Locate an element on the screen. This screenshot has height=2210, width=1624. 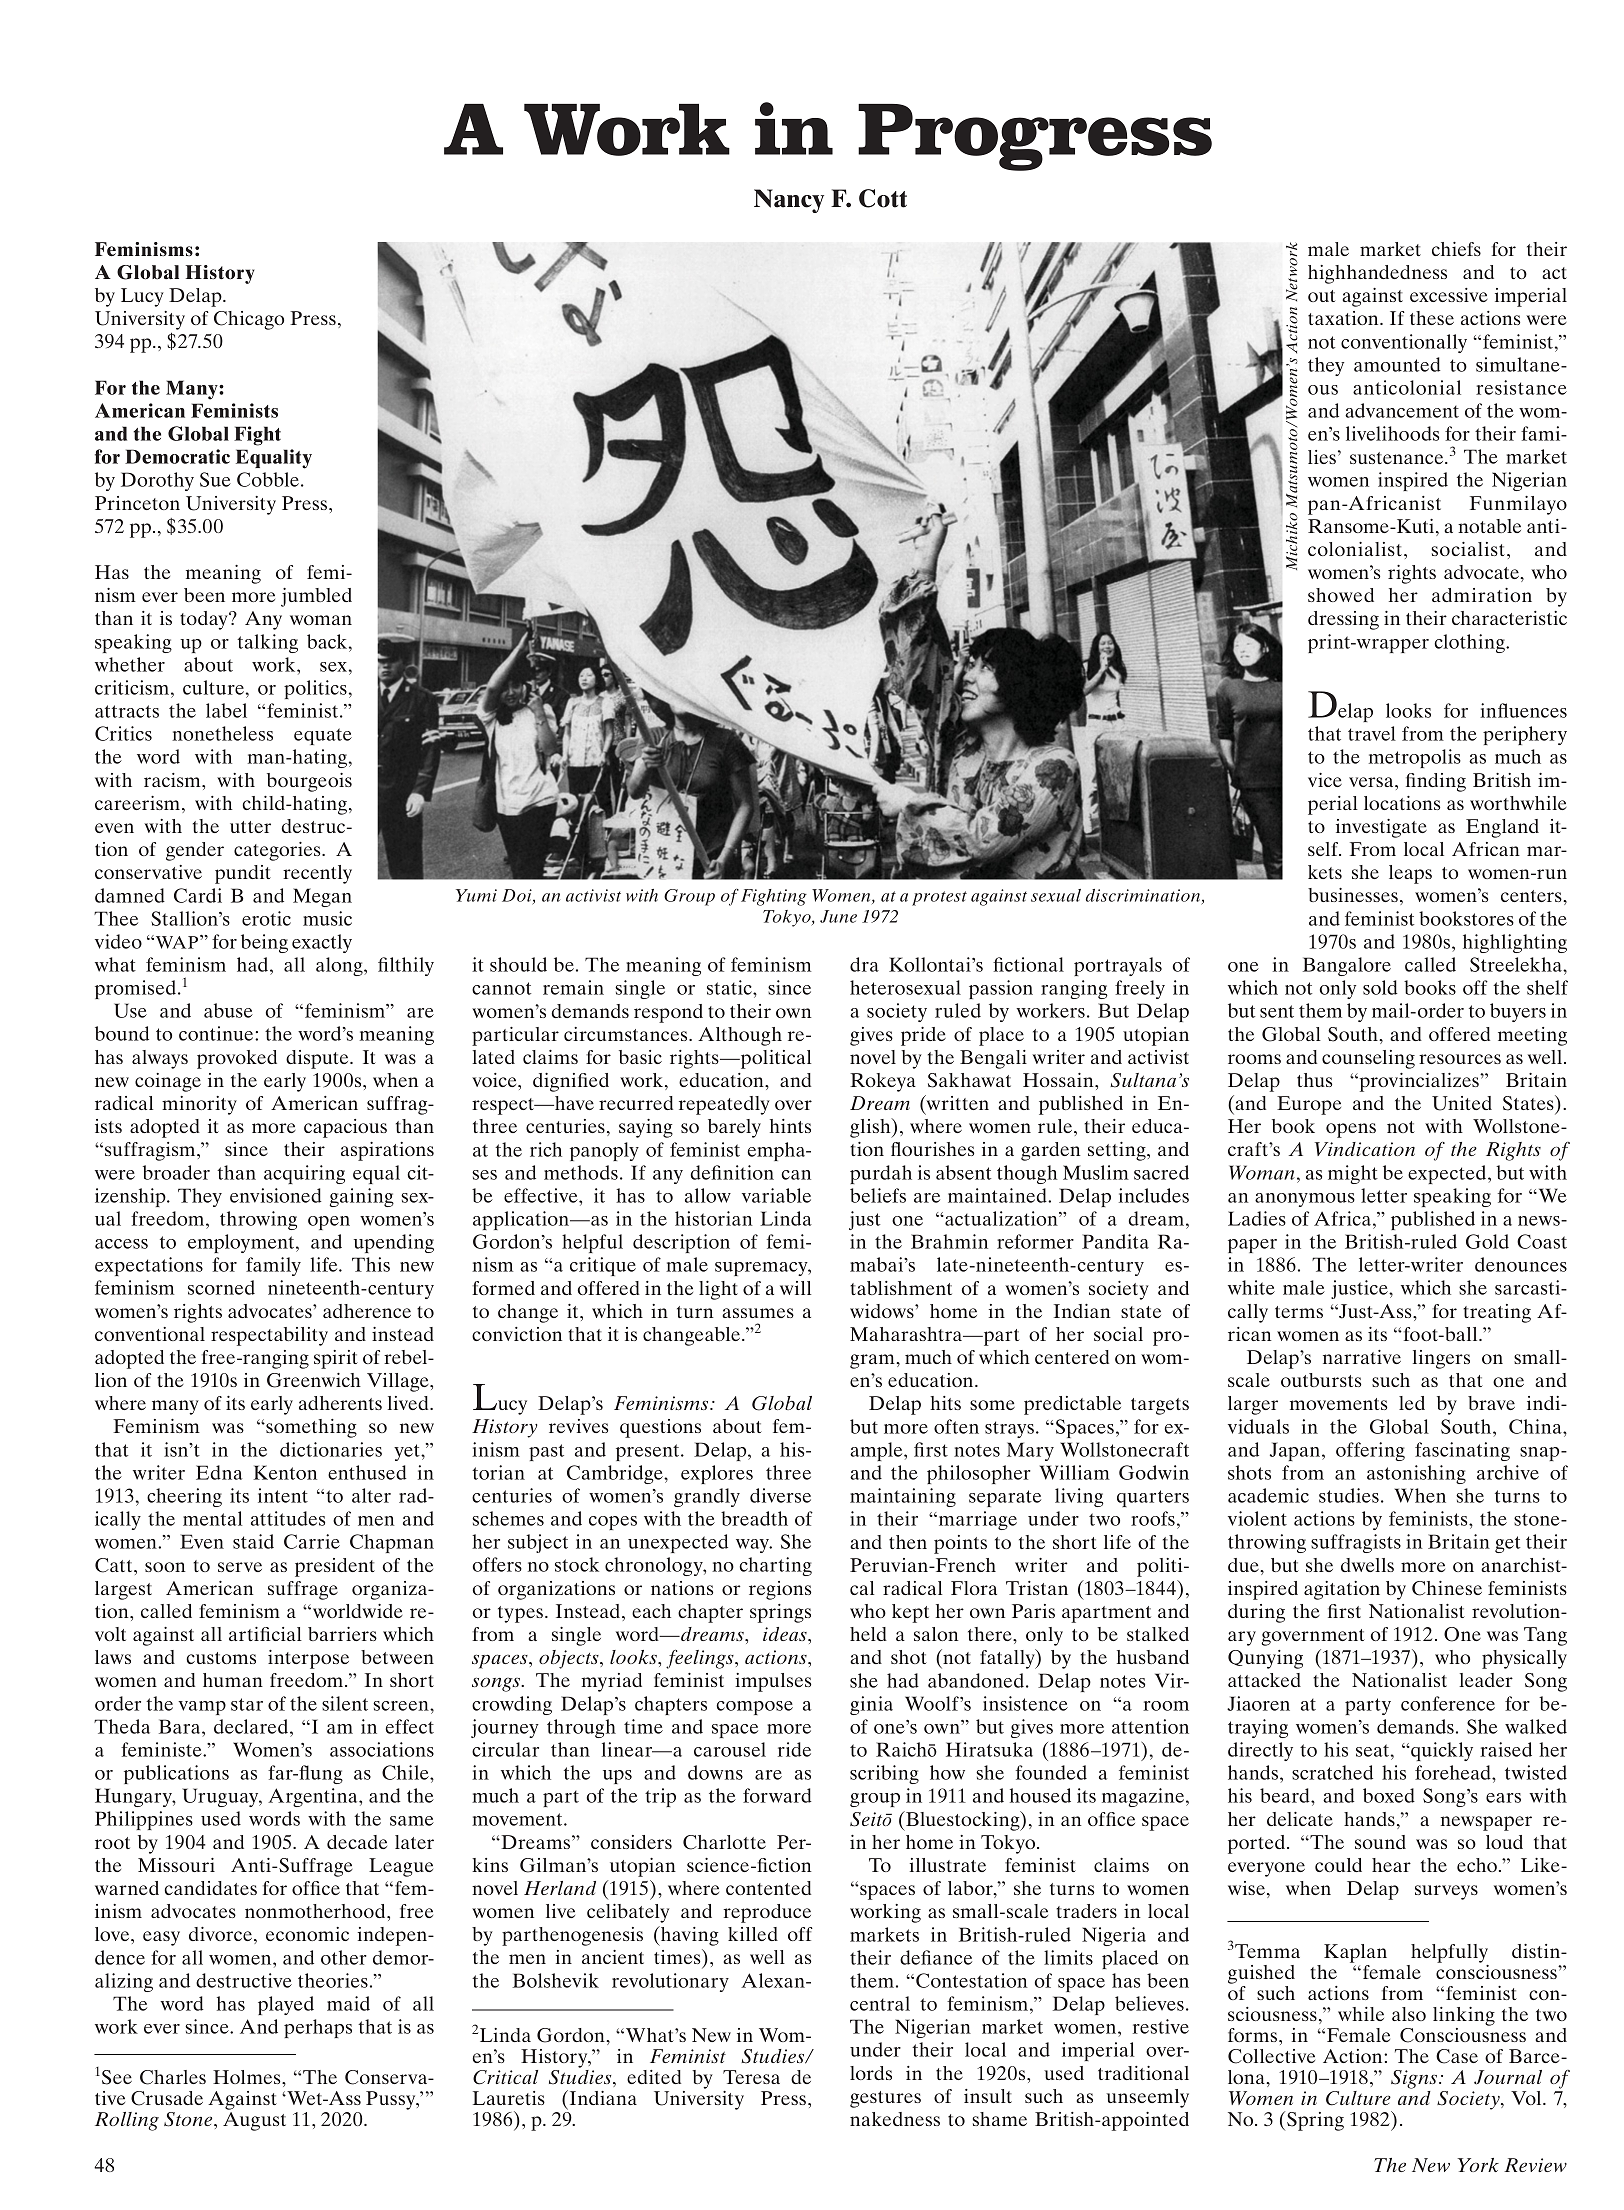
might is located at coordinates (1353, 1174).
